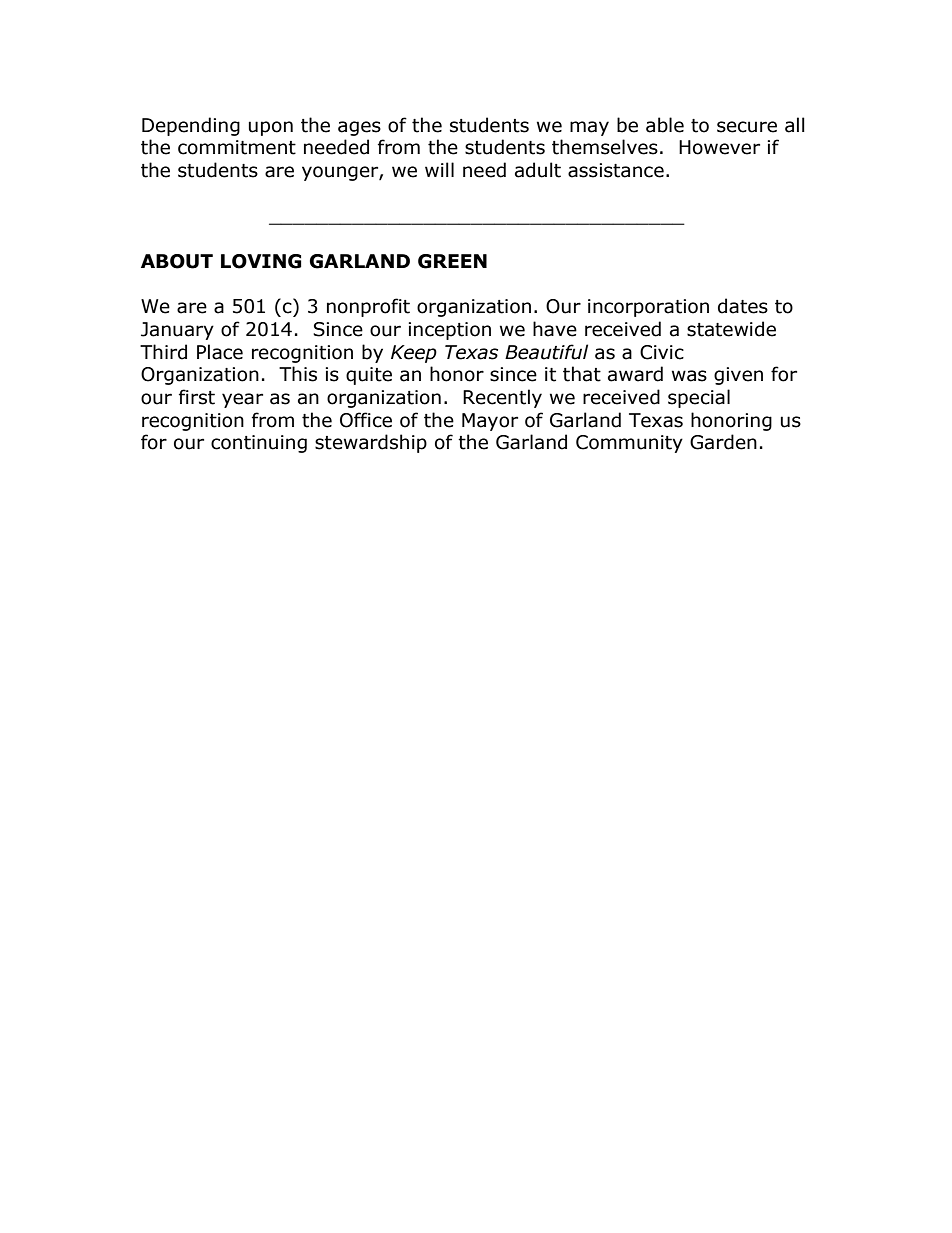  Describe the element at coordinates (261, 261) in the page. I see `LOVING` at that location.
